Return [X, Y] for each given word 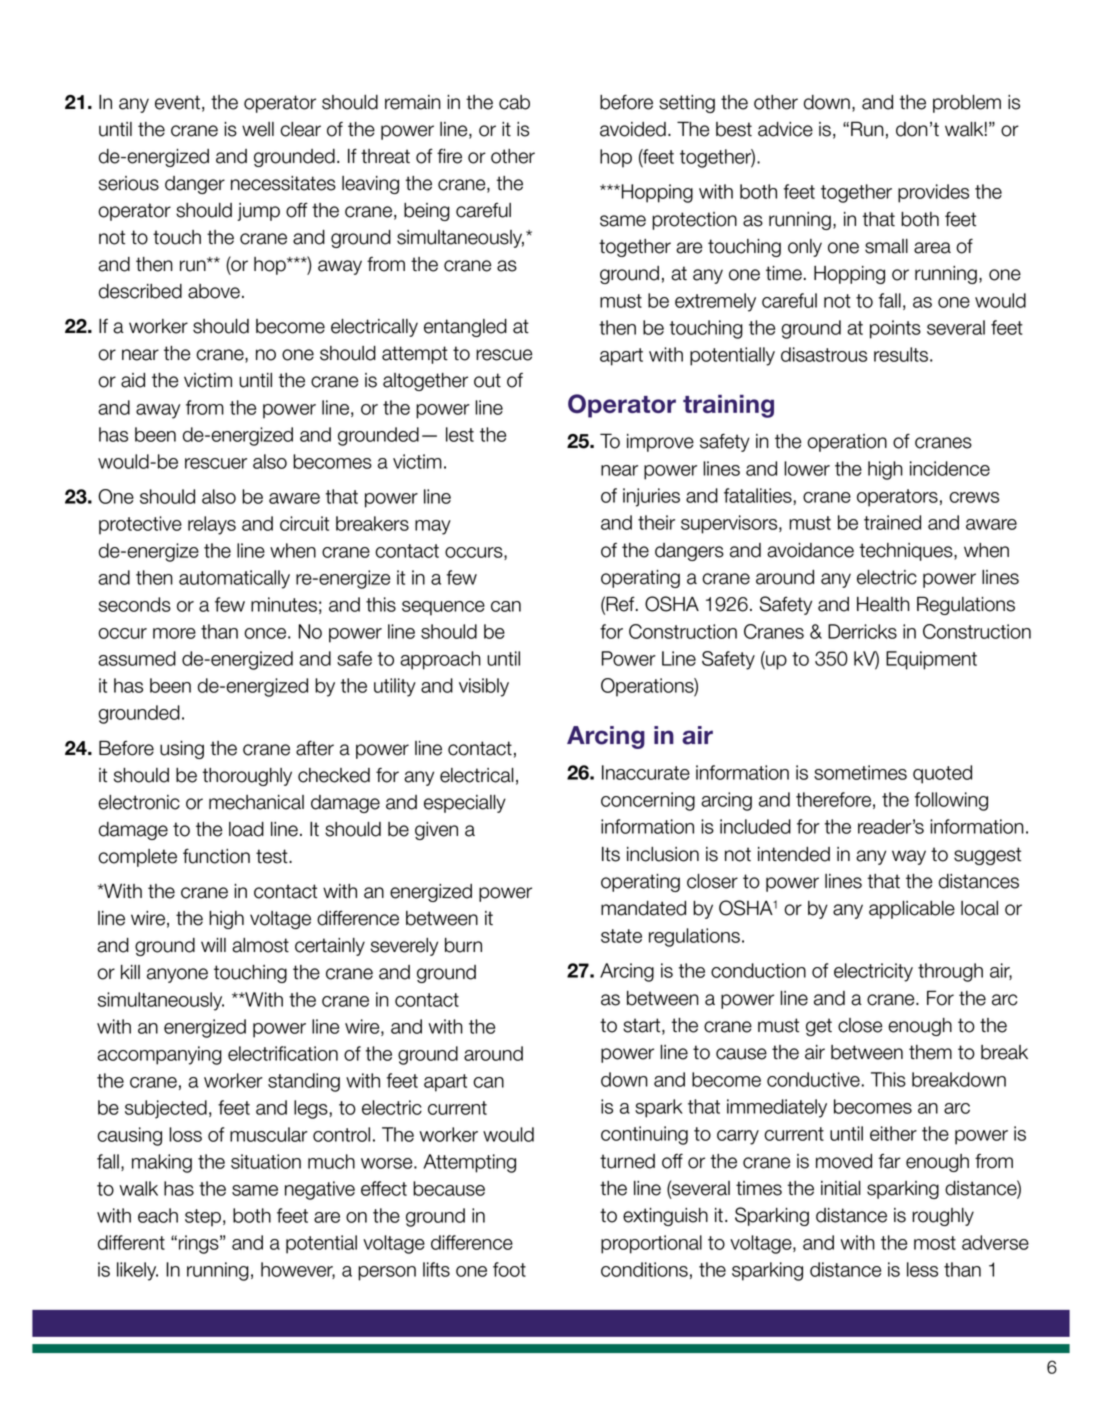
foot [509, 1269]
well [258, 129]
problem [967, 104]
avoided [633, 129]
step [203, 1218]
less [922, 1269]
